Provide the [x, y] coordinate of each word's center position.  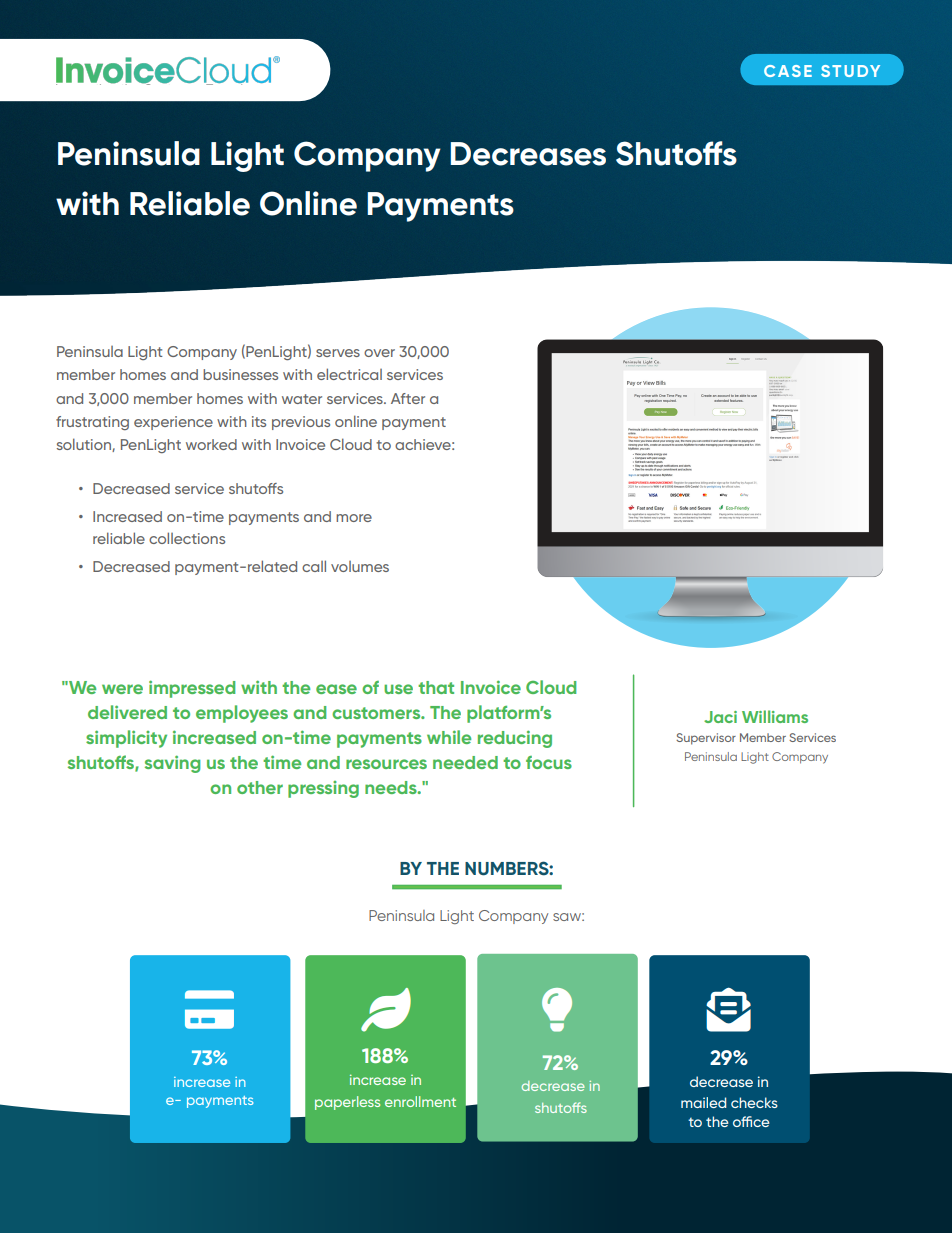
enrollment [420, 1101]
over [379, 353]
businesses [240, 374]
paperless [347, 1103]
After [408, 398]
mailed [703, 1102]
